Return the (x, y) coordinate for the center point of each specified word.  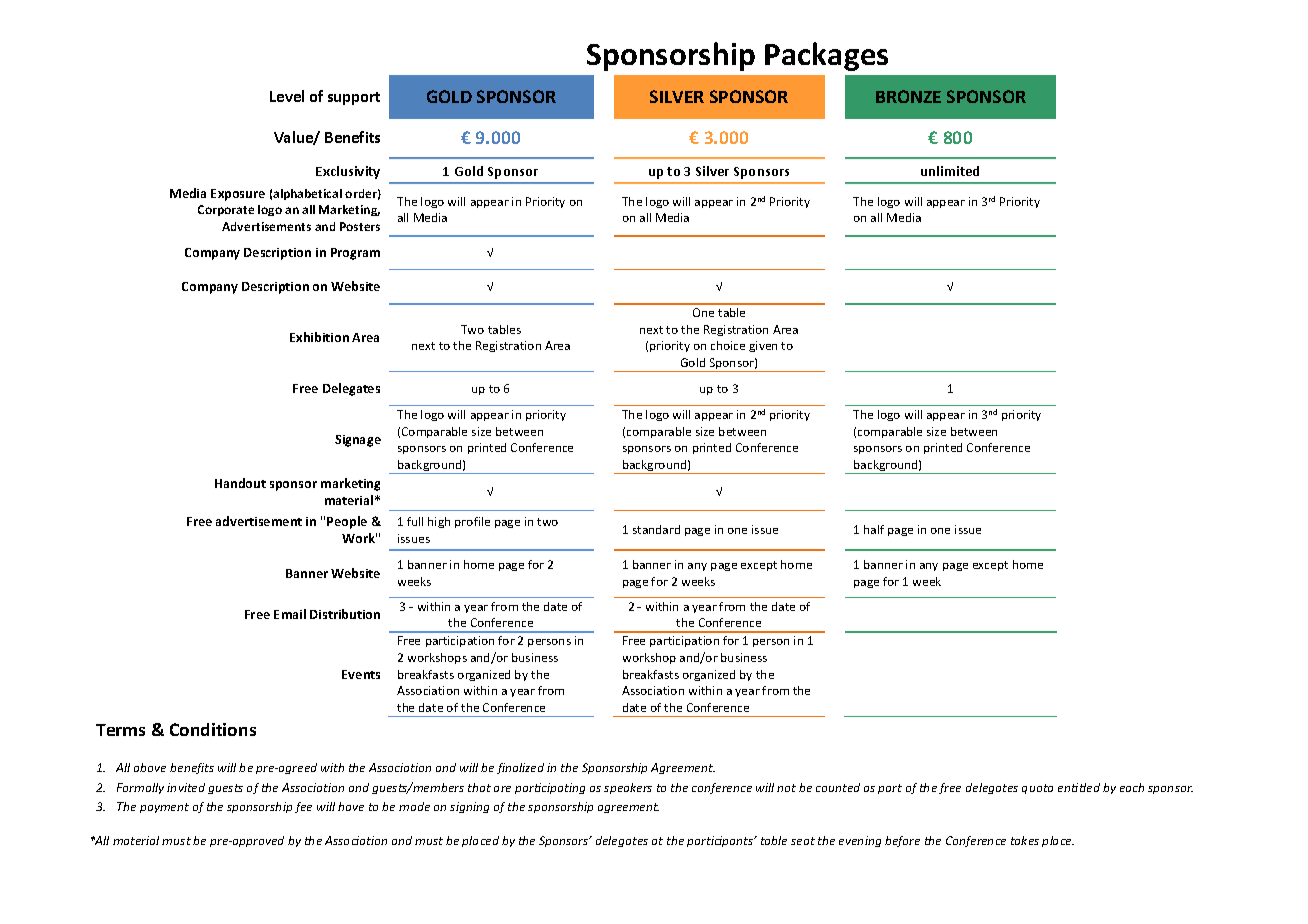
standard (656, 529)
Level (287, 96)
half (874, 529)
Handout (240, 483)
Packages (826, 56)
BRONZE (908, 96)
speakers (628, 788)
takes (1025, 840)
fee (303, 807)
